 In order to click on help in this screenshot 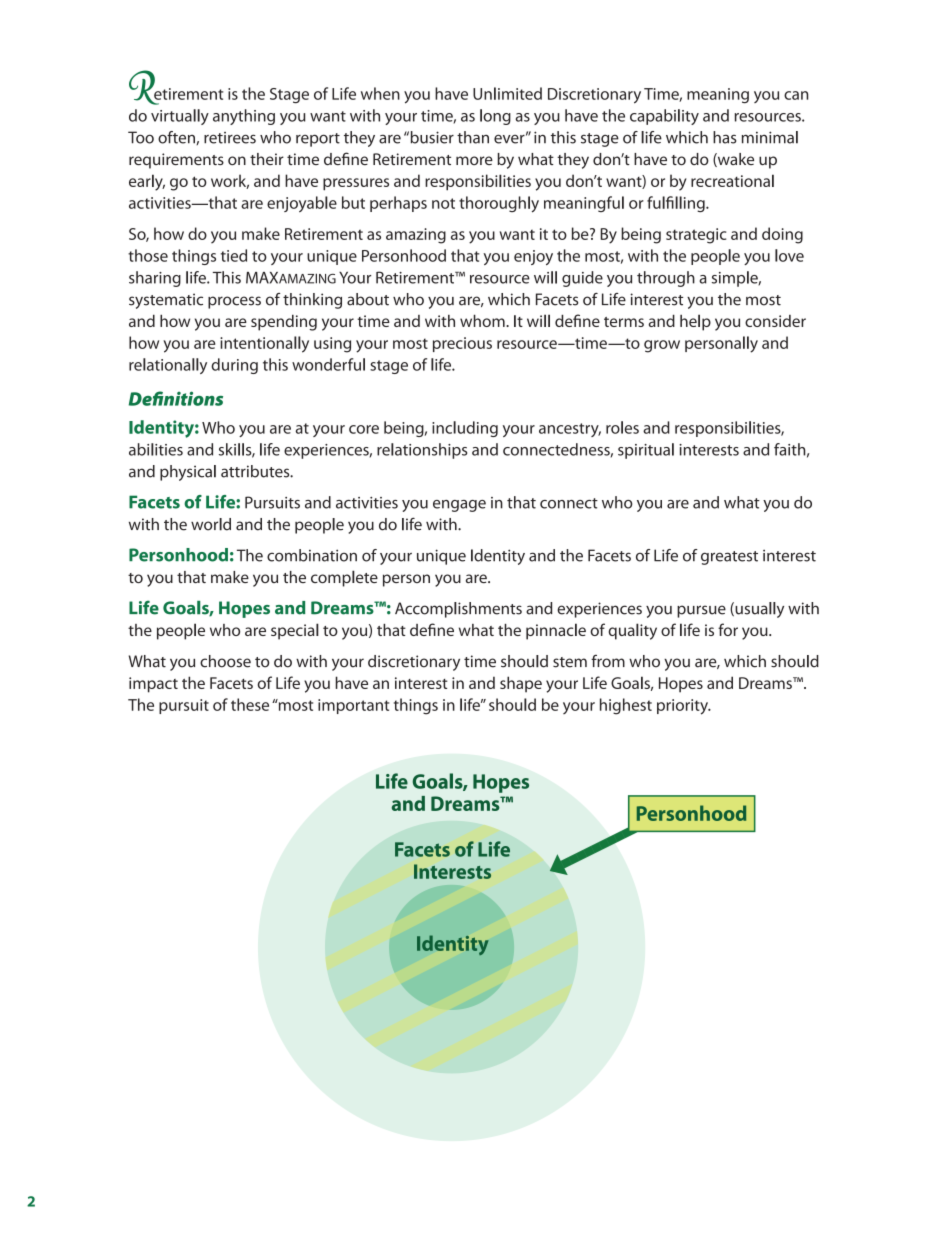, I will do `click(695, 322)`.
